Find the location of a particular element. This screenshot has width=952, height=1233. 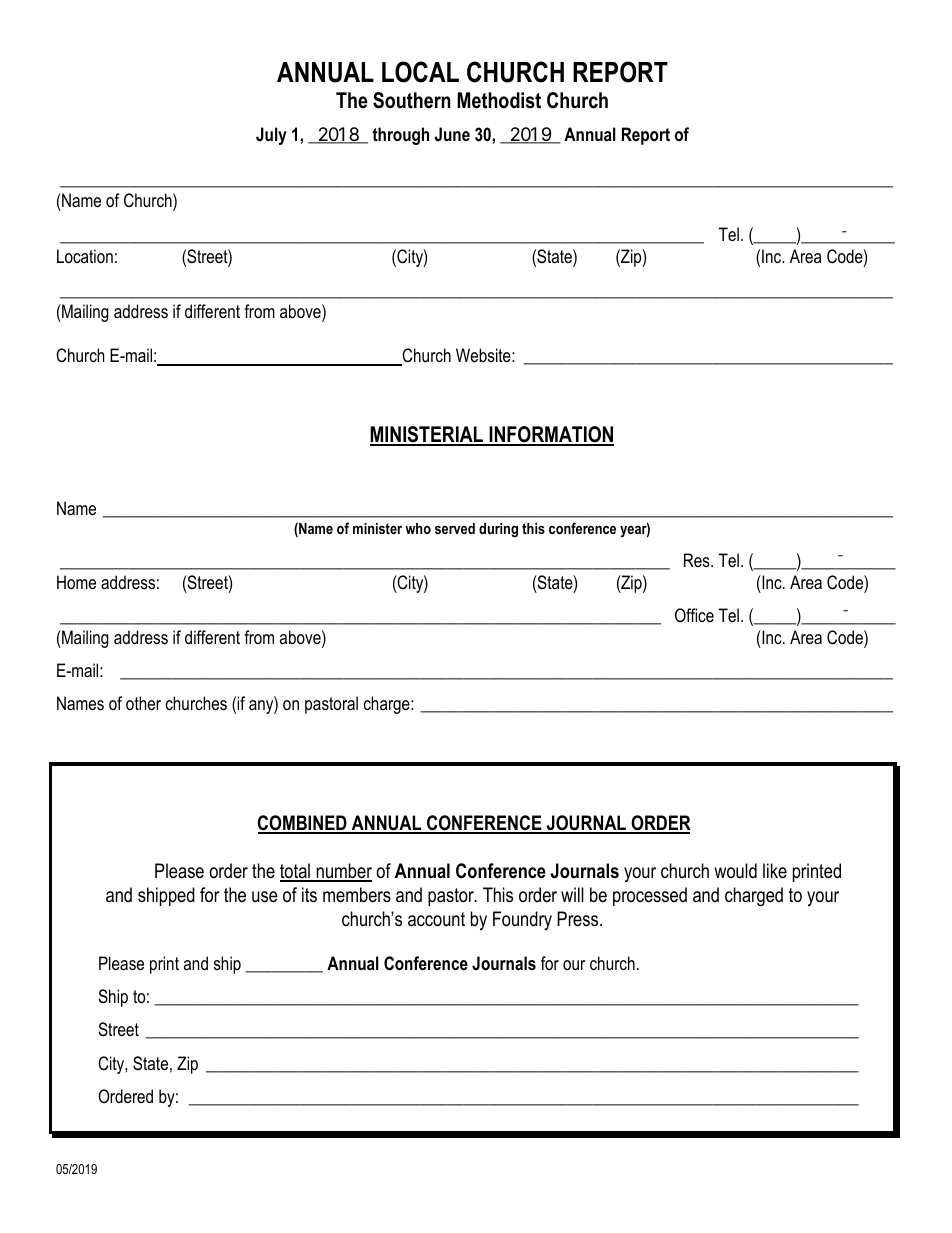

Southern is located at coordinates (412, 100).
